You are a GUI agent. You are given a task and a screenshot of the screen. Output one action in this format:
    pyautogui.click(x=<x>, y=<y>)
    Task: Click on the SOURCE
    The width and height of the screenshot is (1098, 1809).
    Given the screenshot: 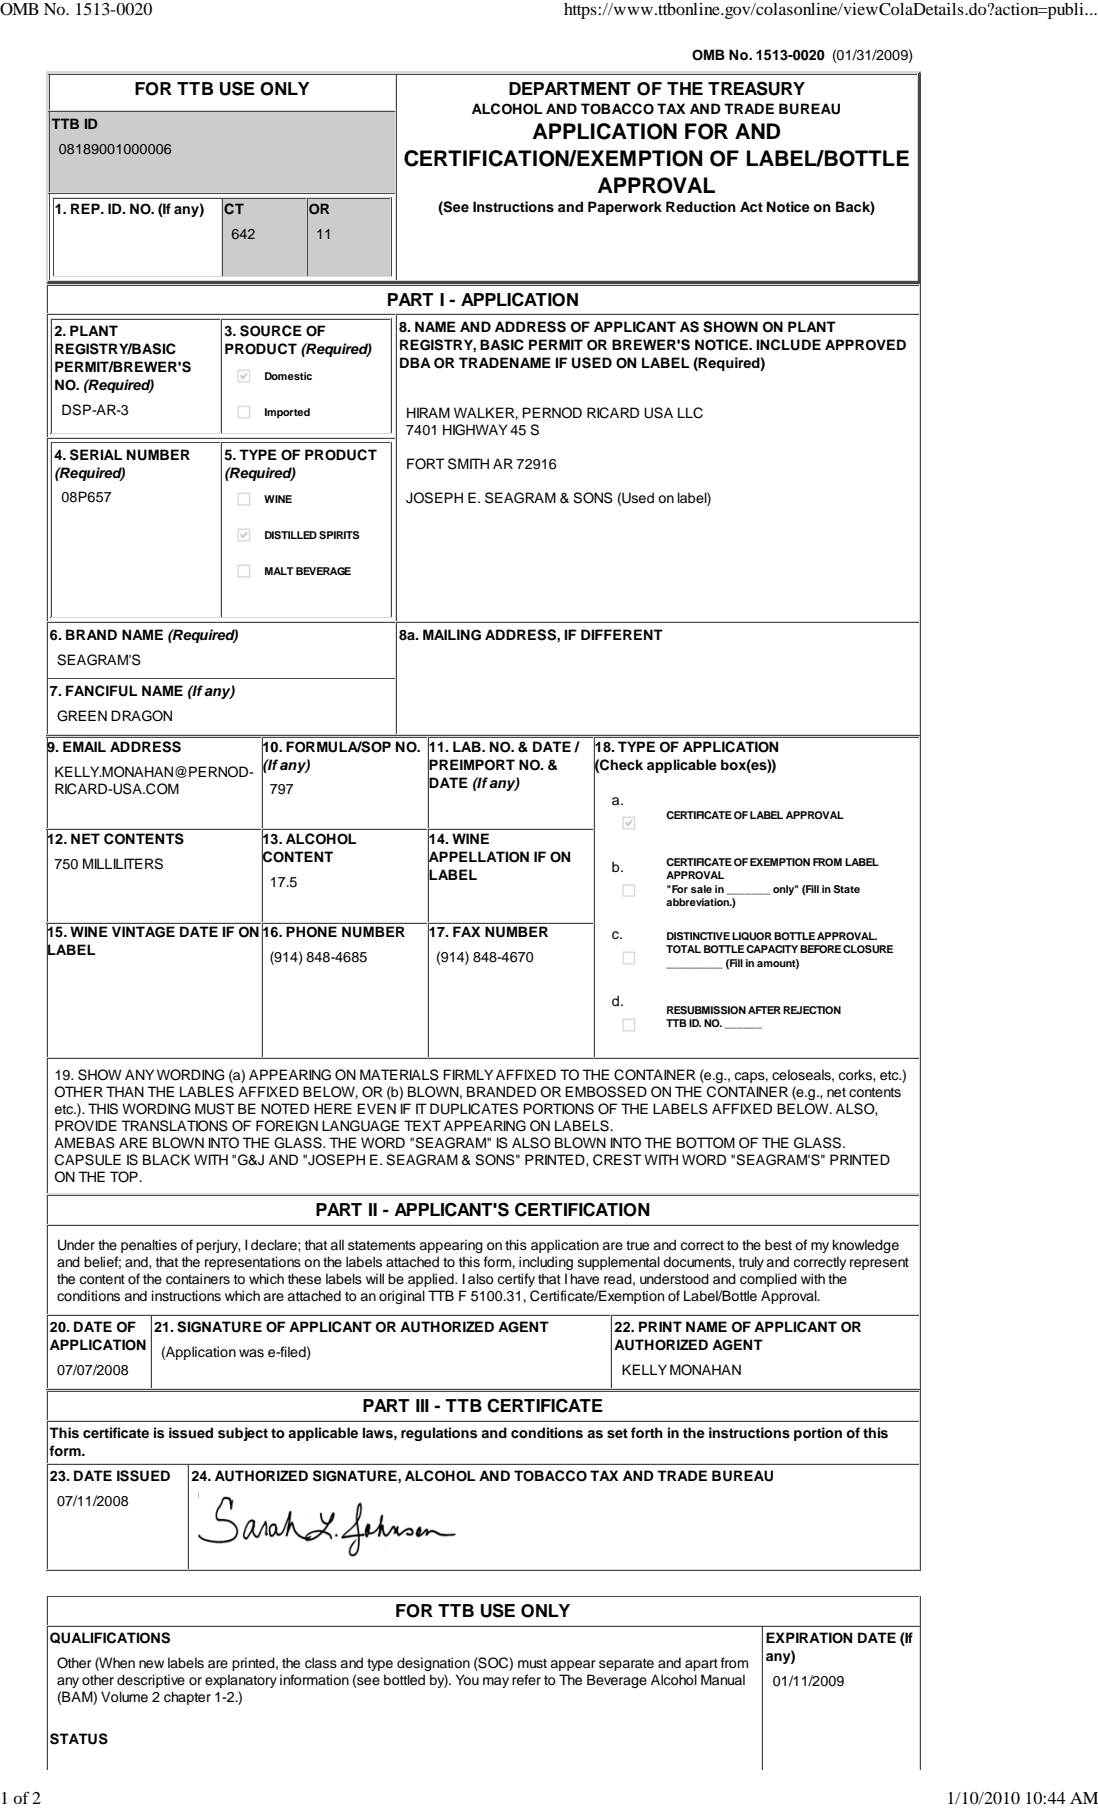 What is the action you would take?
    pyautogui.click(x=271, y=331)
